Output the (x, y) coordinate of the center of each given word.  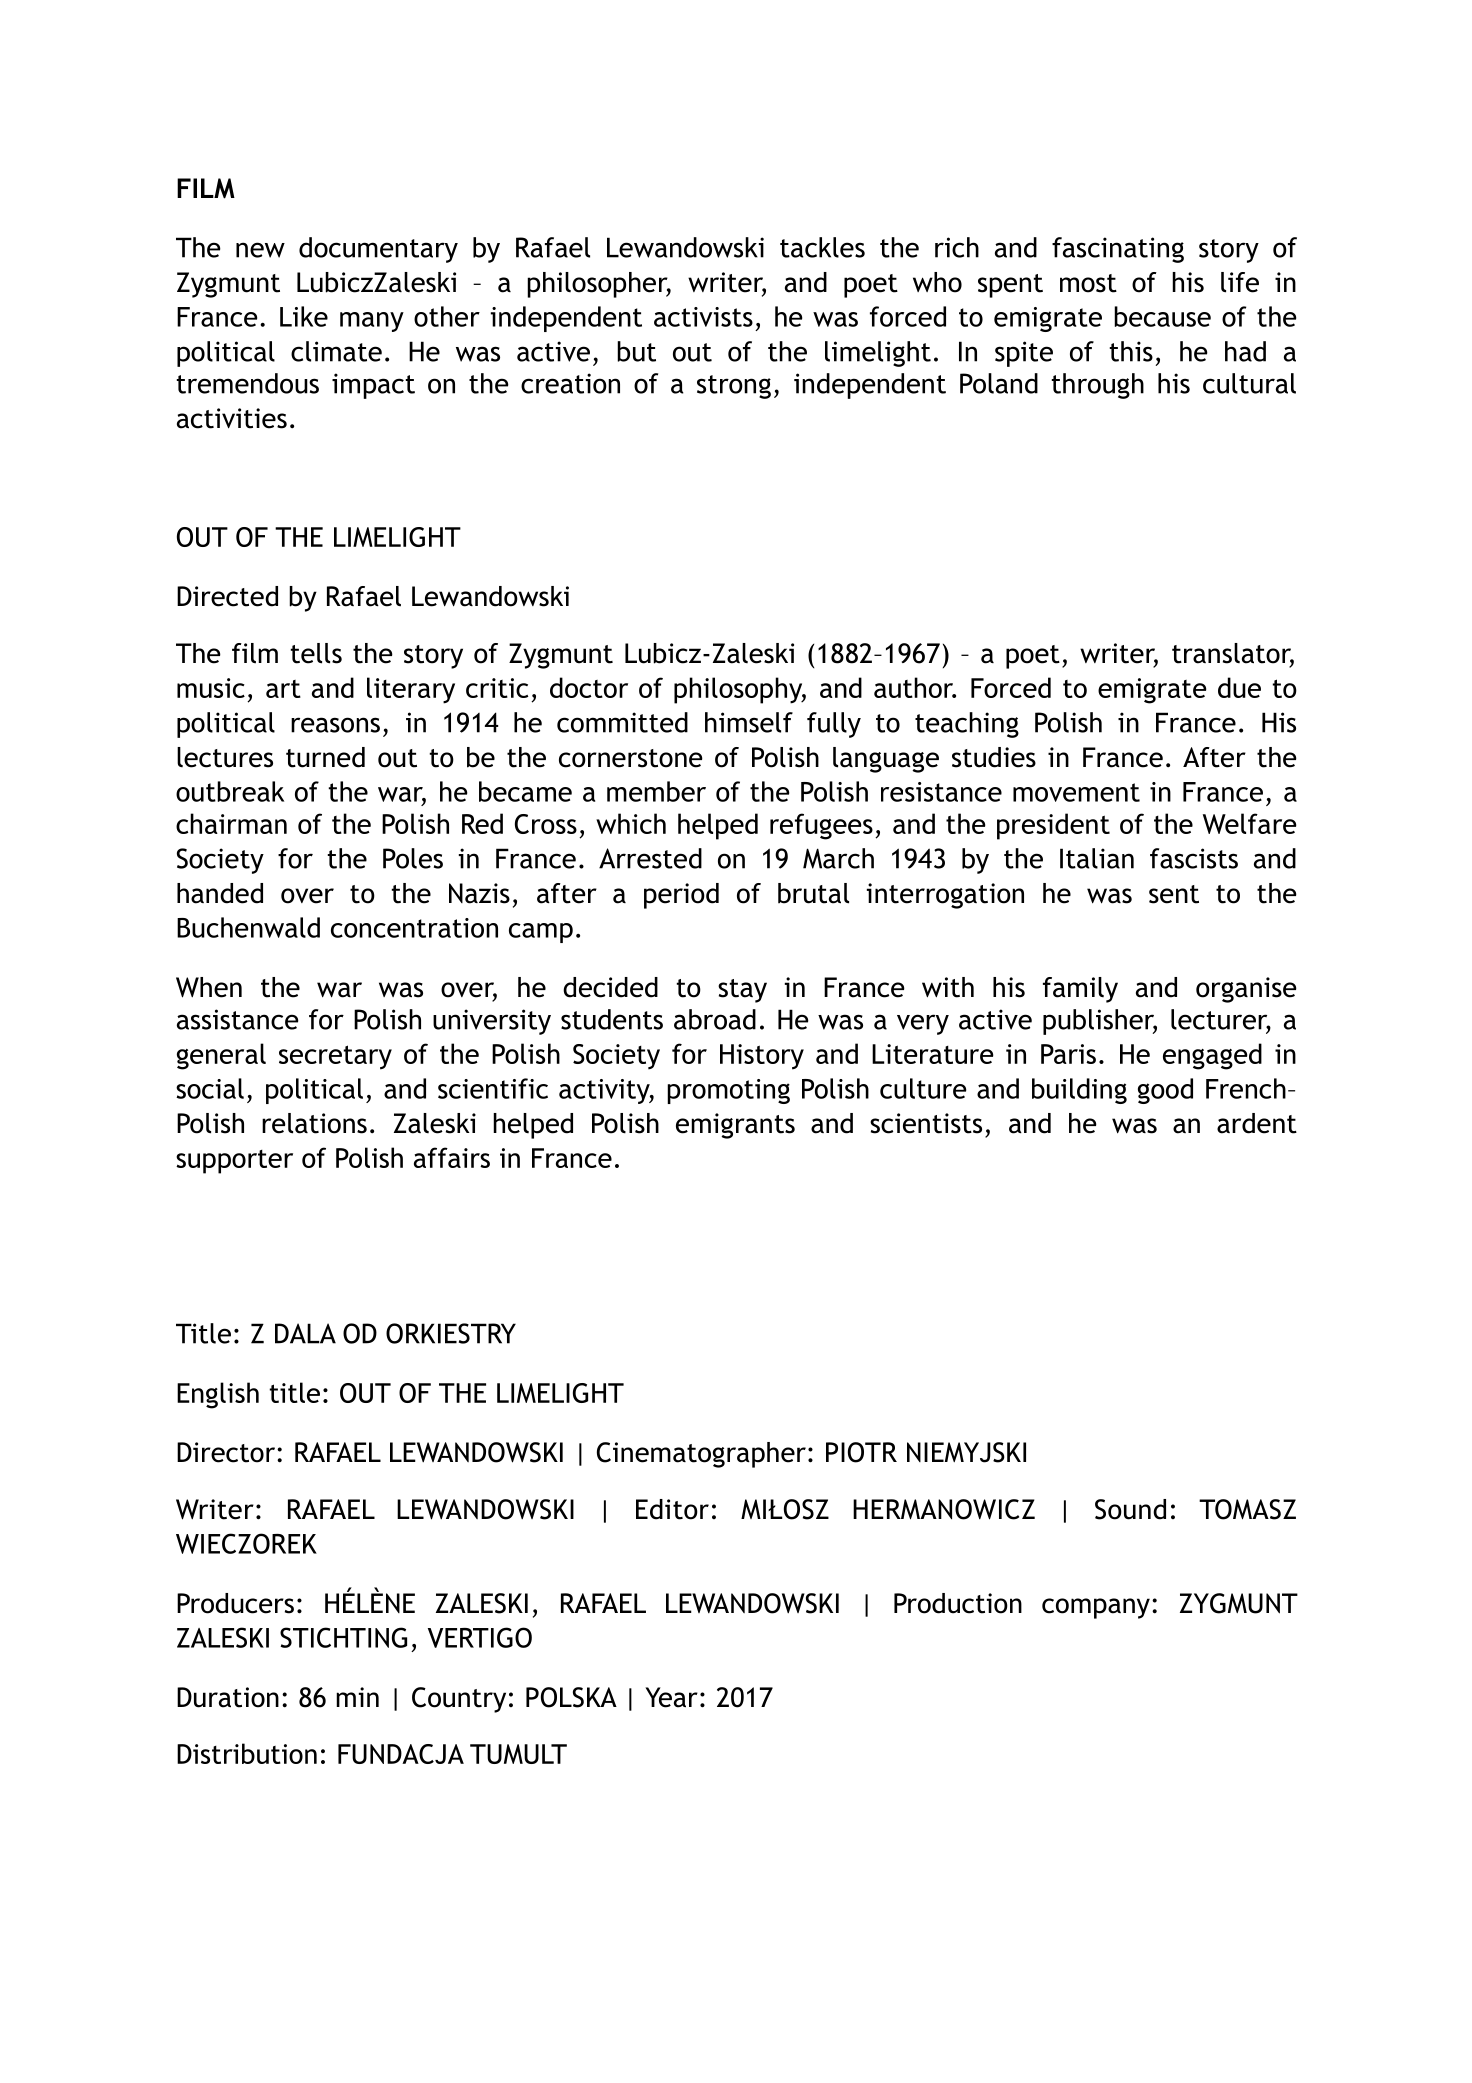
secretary (335, 1057)
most (1088, 283)
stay (742, 991)
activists (703, 317)
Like (304, 316)
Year (671, 1697)
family (1080, 990)
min (357, 1697)
